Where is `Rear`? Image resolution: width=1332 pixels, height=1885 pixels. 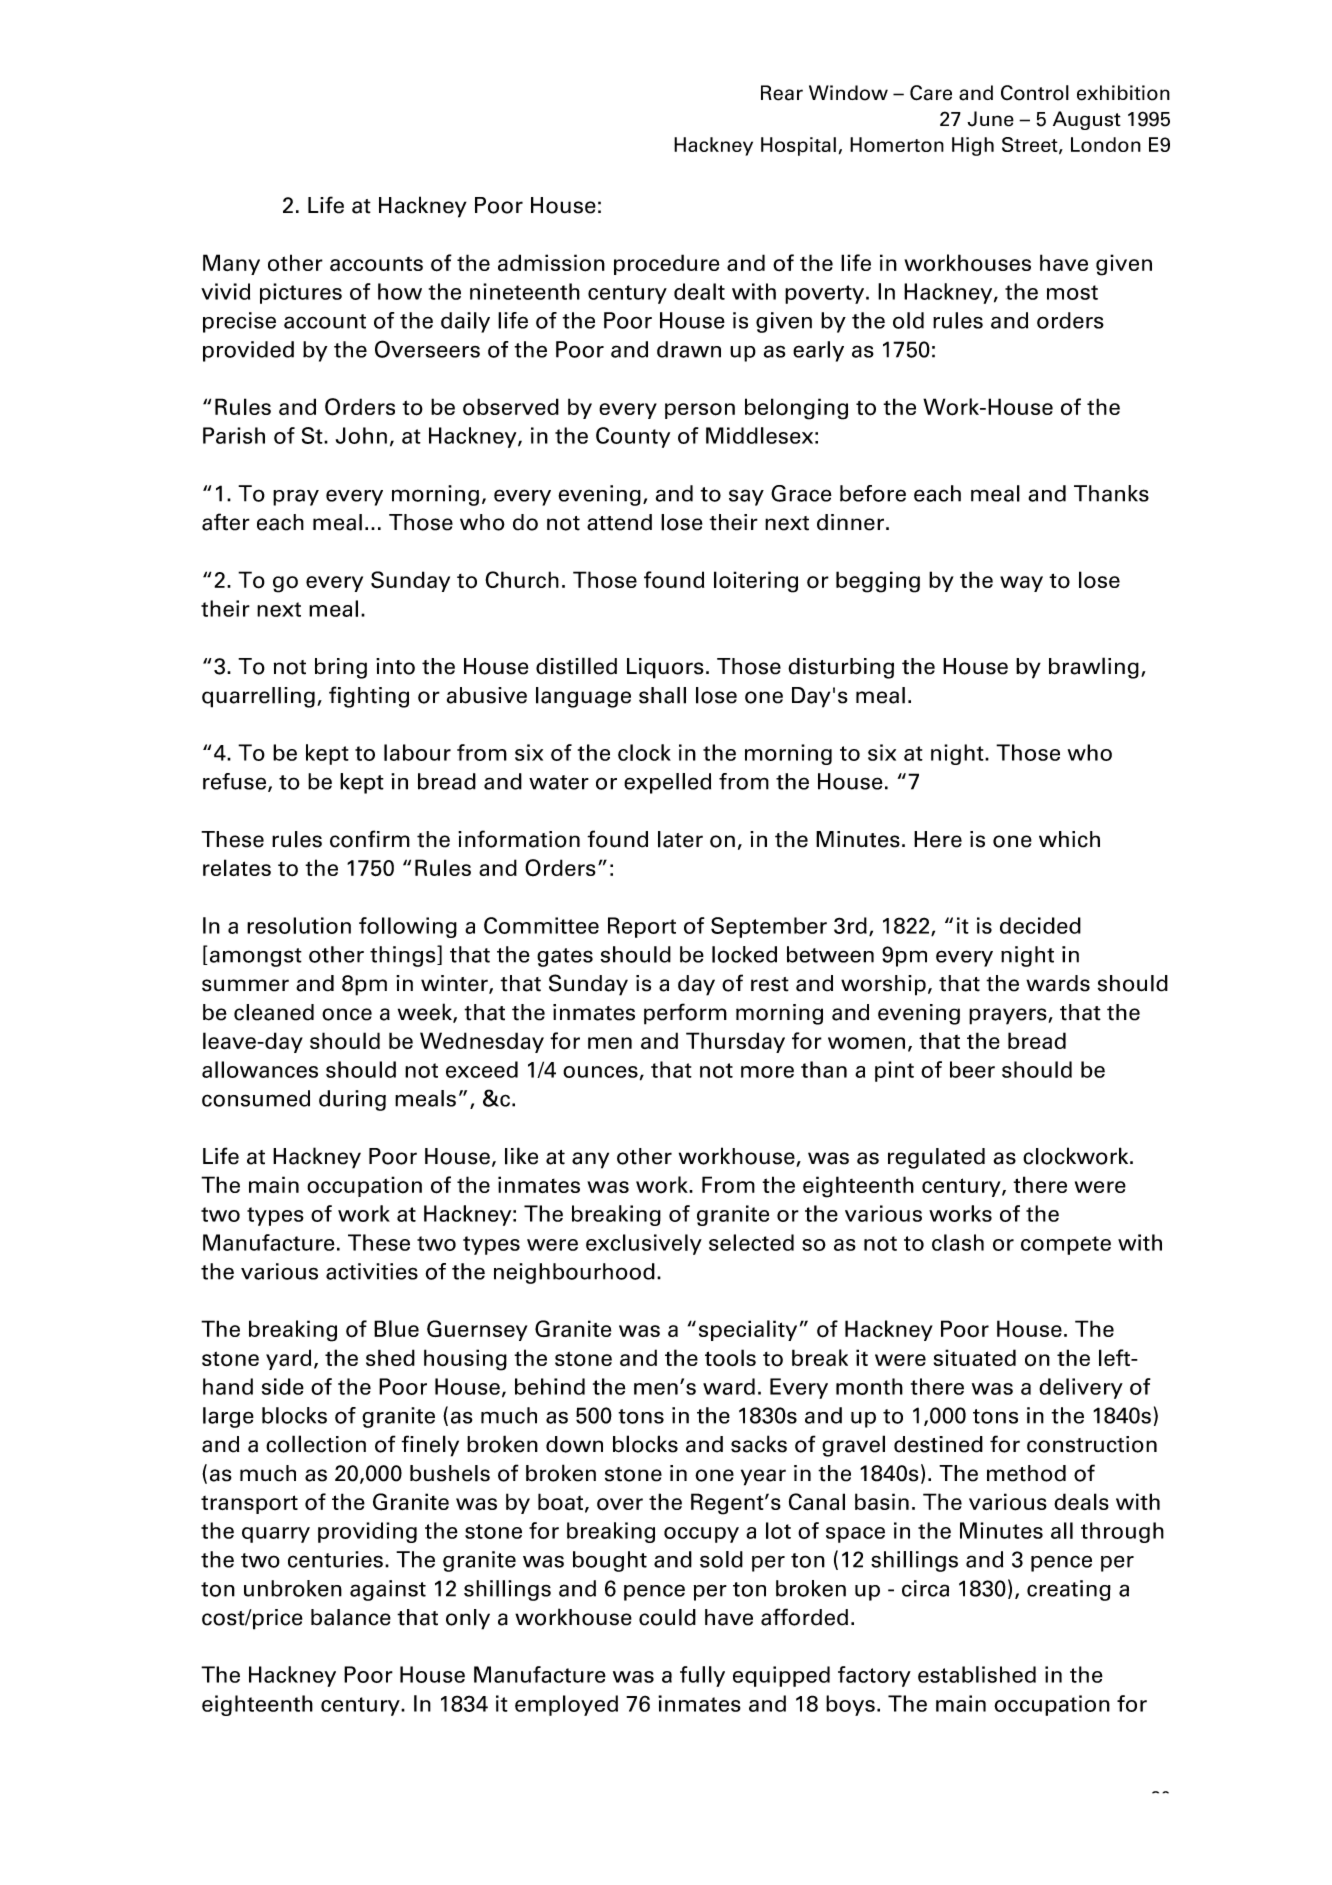
Rear is located at coordinates (782, 93).
